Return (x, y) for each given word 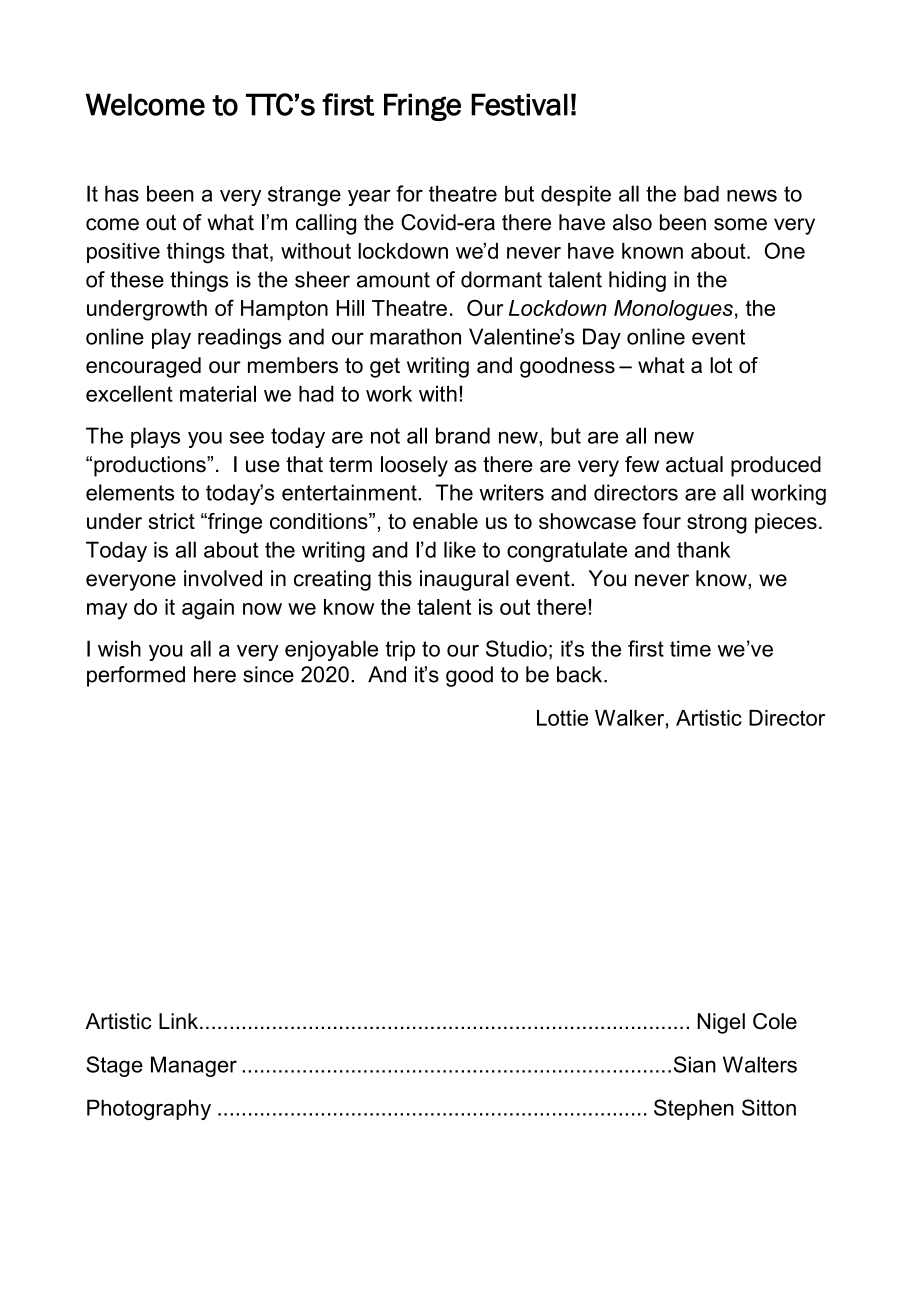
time (690, 648)
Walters (760, 1064)
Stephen (694, 1109)
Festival (519, 104)
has (122, 193)
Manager (194, 1066)
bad (701, 193)
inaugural (464, 580)
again (208, 609)
